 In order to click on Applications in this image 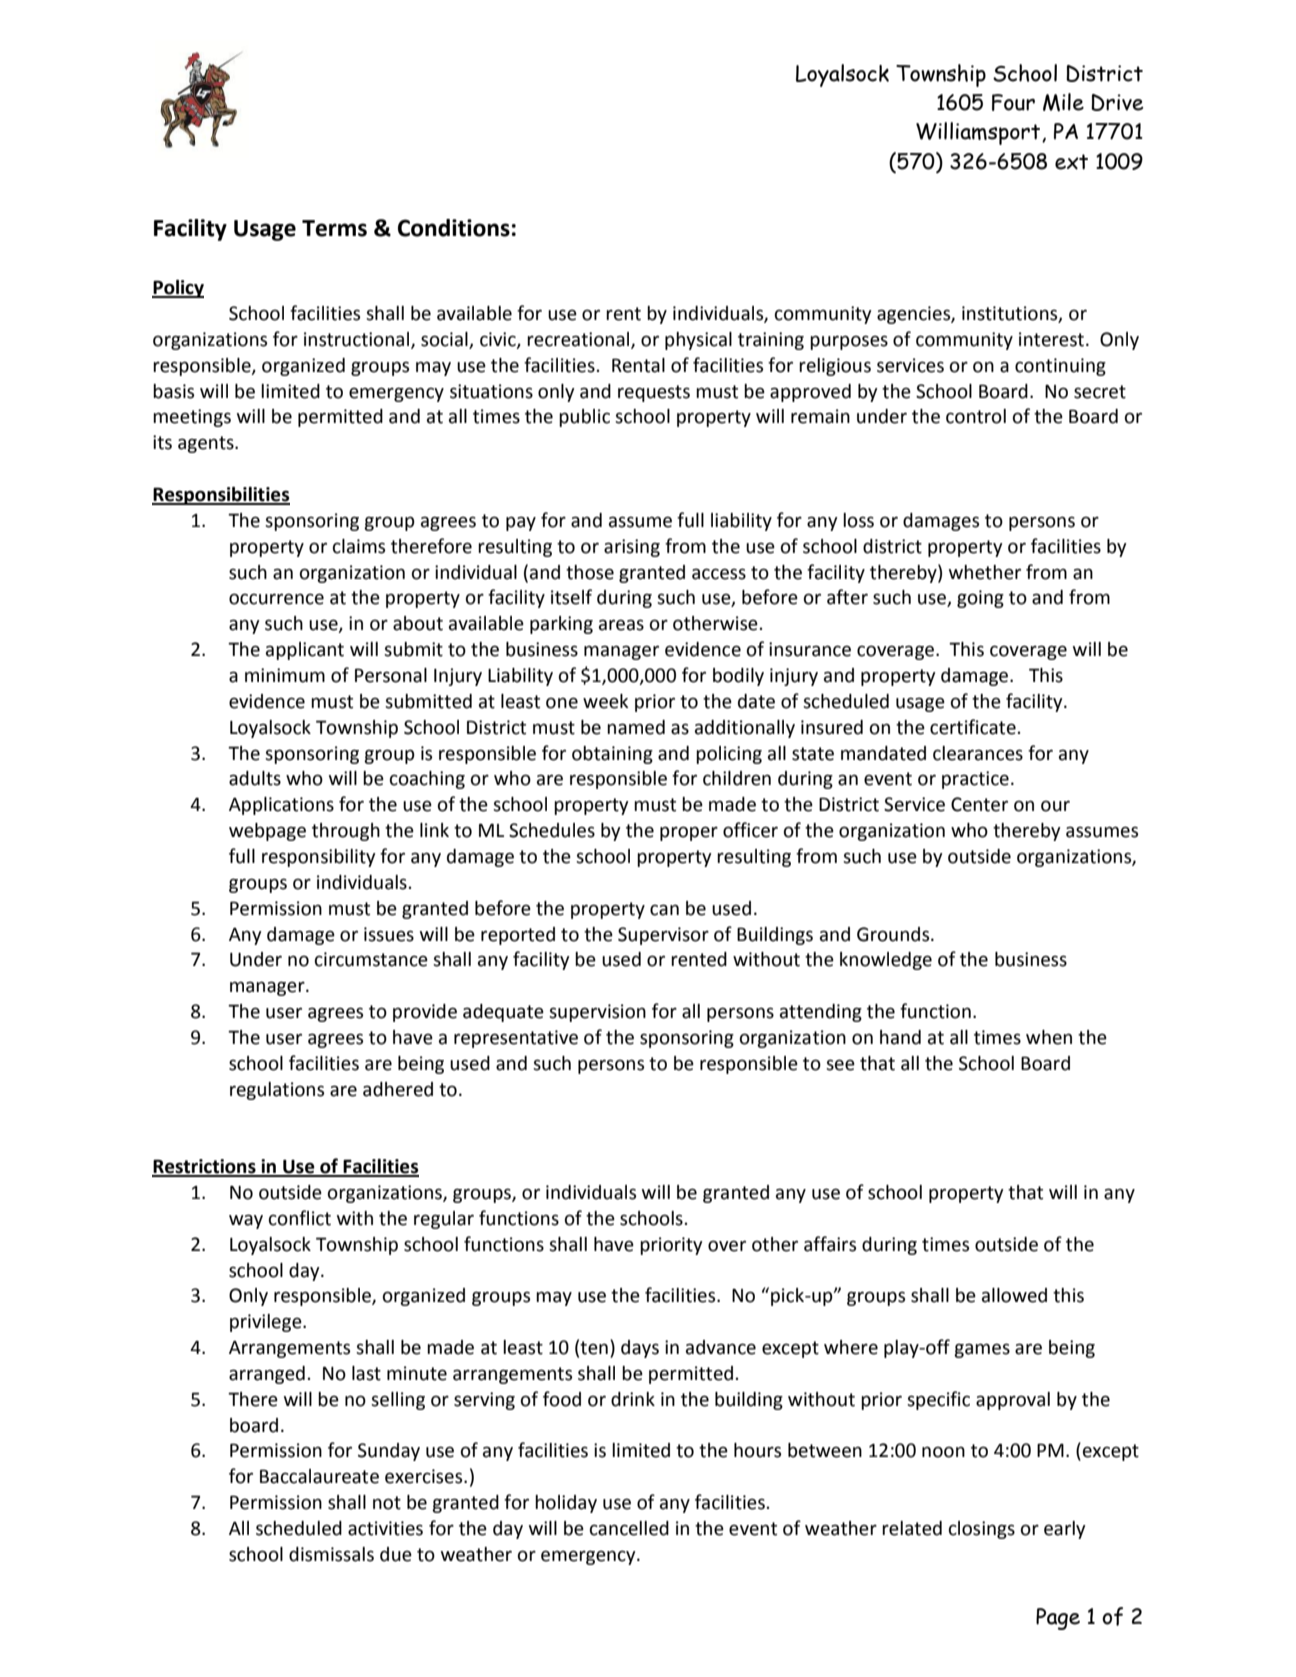, I will do `click(281, 806)`.
